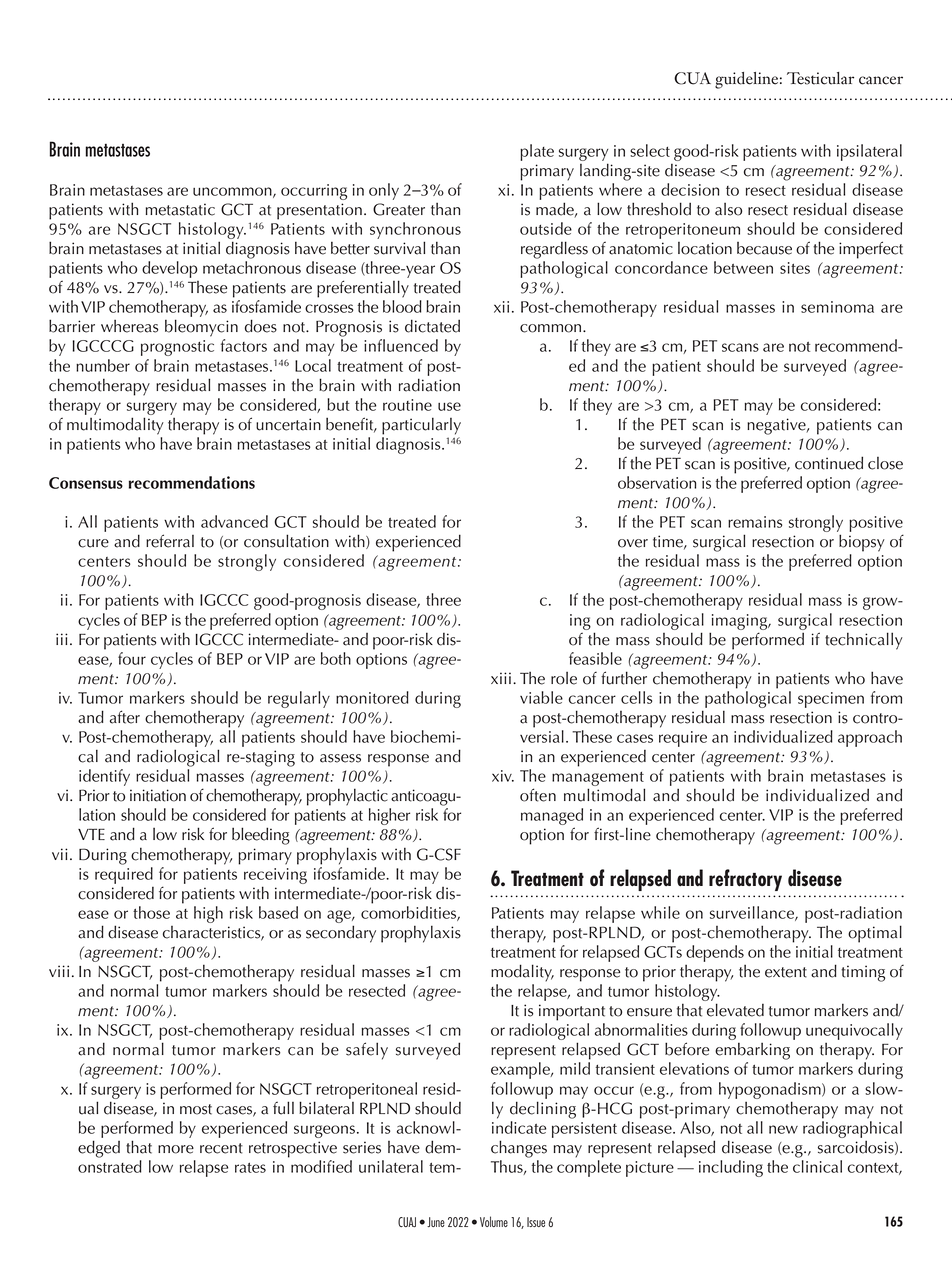 This document has width=952, height=1275. Describe the element at coordinates (741, 622) in the document. I see `imaging` at that location.
